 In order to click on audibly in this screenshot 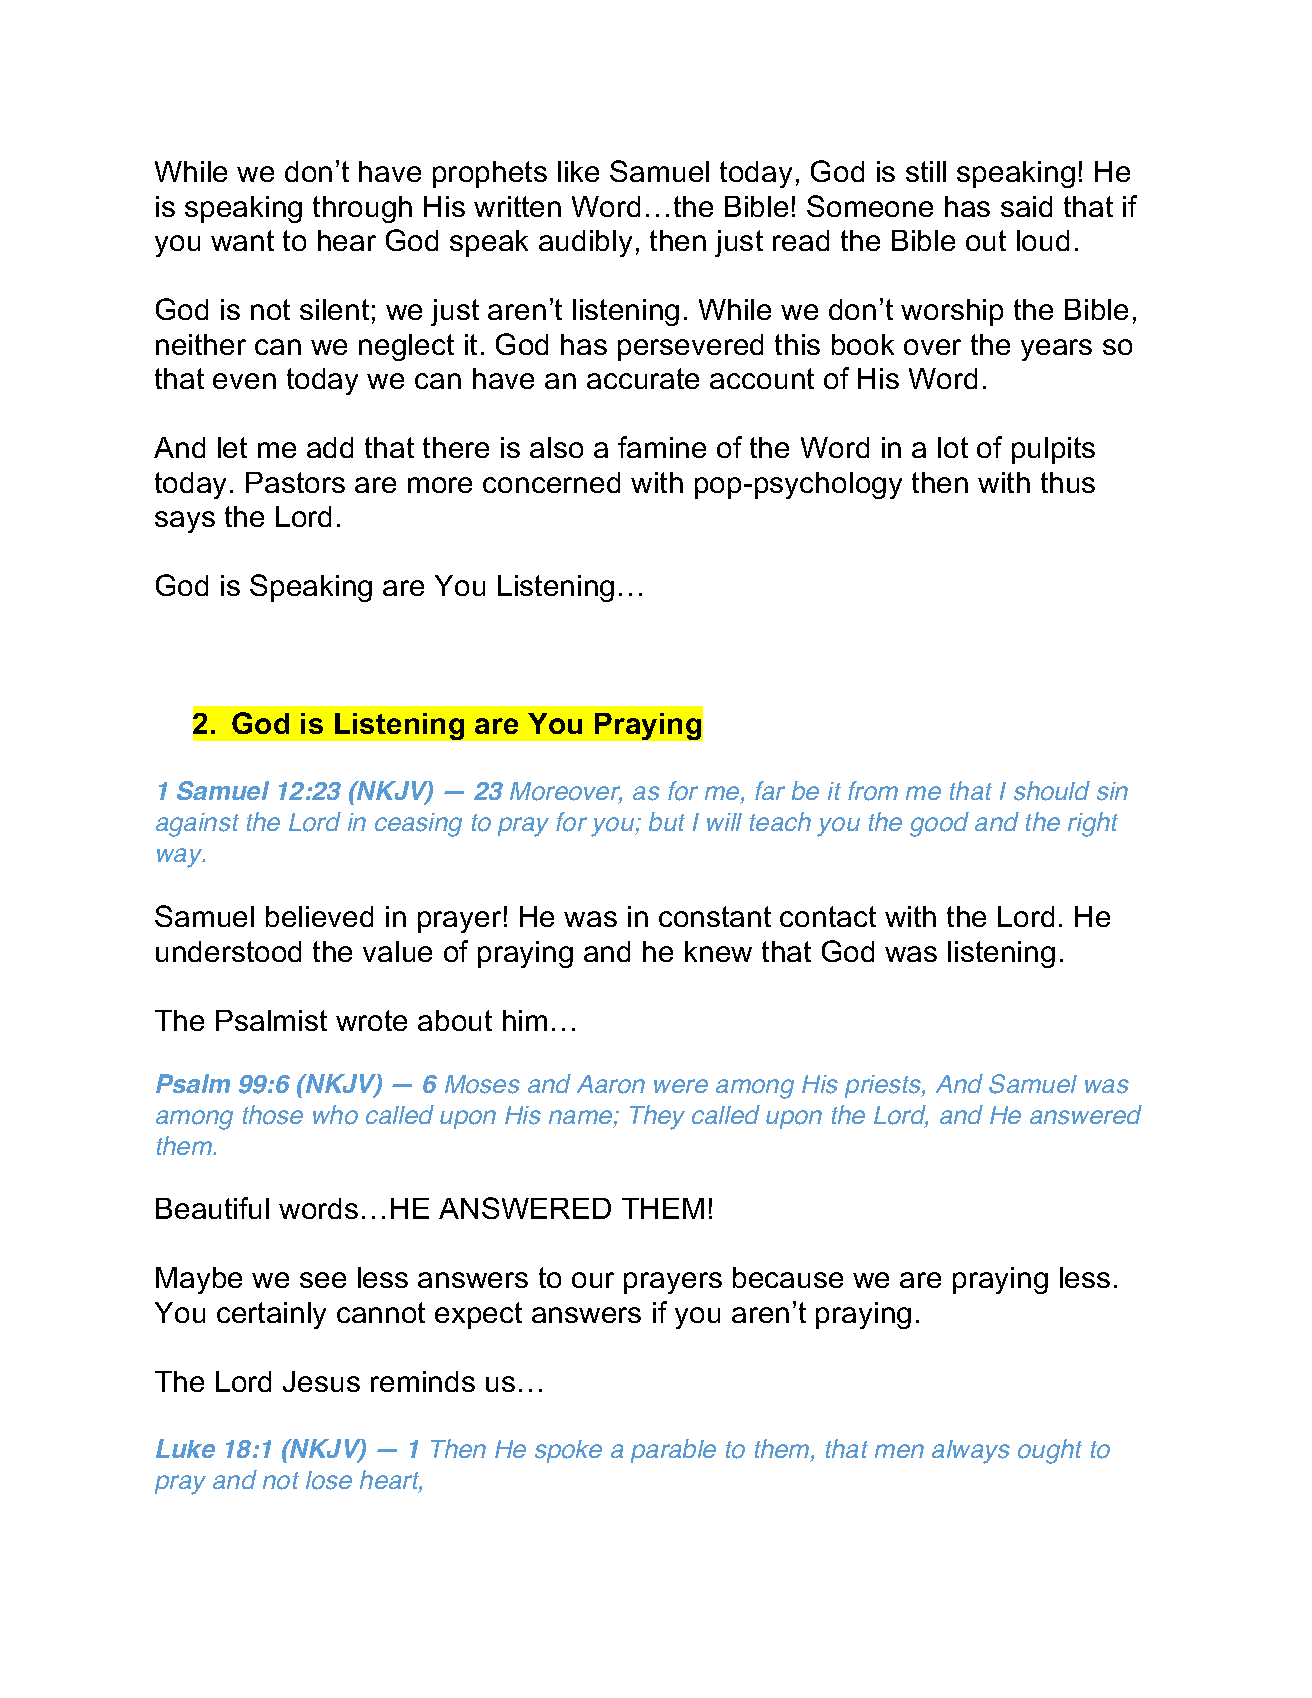, I will do `click(585, 243)`.
